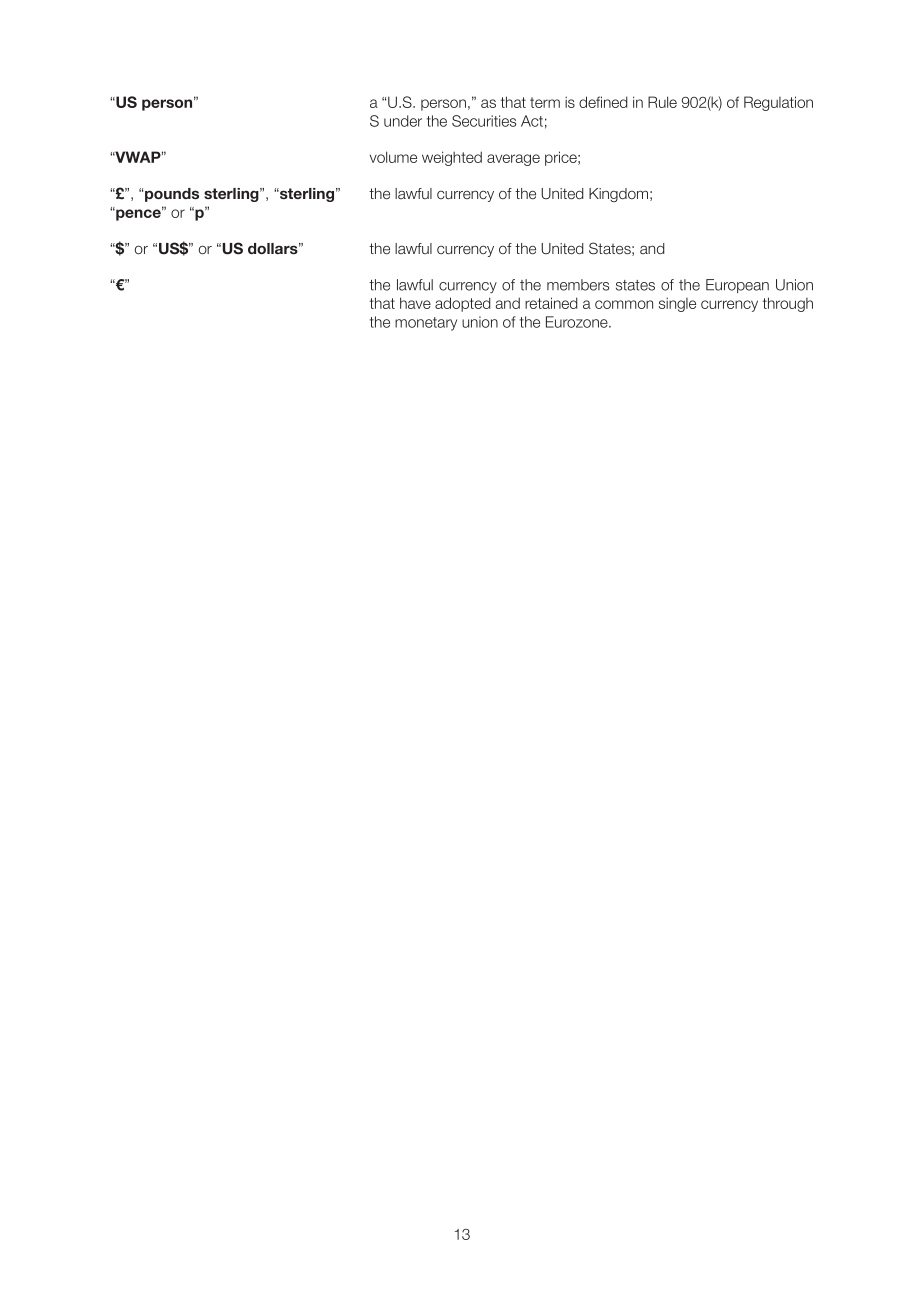  Describe the element at coordinates (172, 195) in the page. I see `pounds` at that location.
